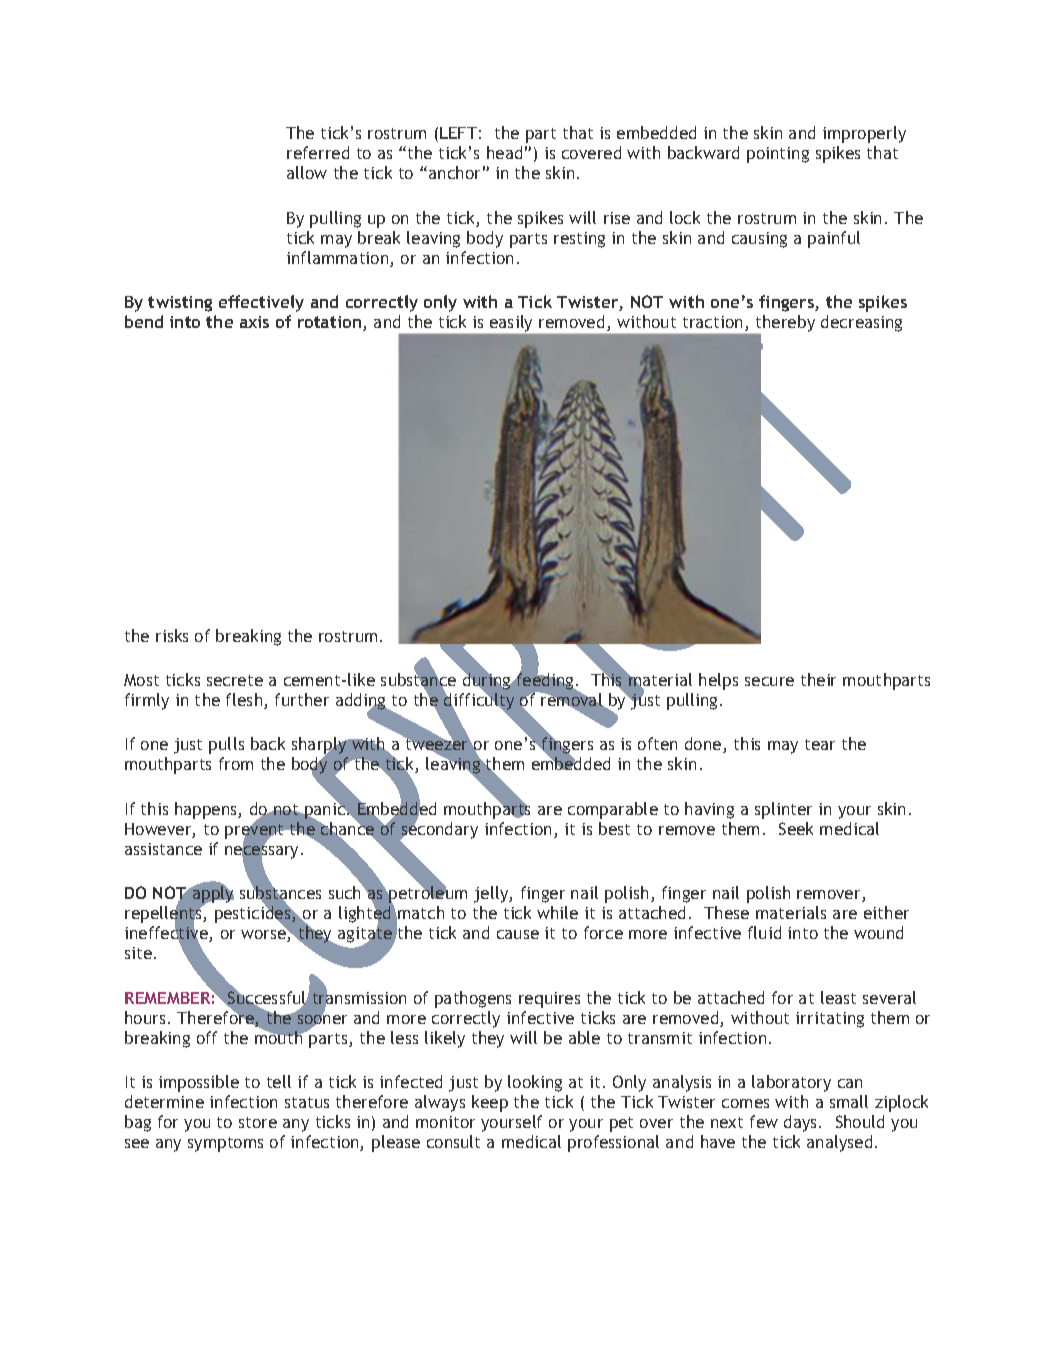 Image resolution: width=1058 pixels, height=1369 pixels. I want to click on best, so click(614, 828).
